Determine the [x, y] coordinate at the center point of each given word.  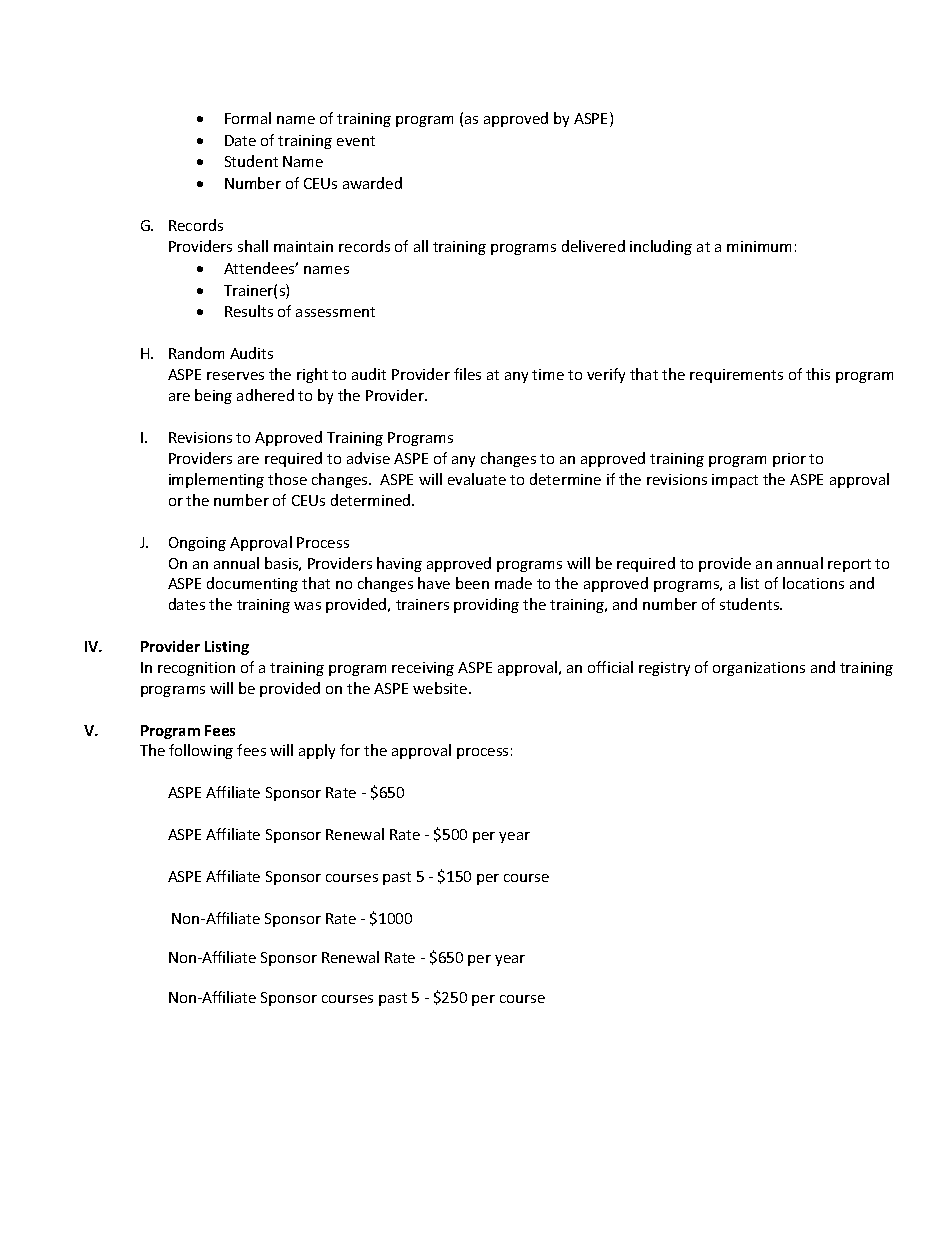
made [513, 583]
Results [249, 311]
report [849, 565]
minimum [759, 246]
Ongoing [197, 544]
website [441, 688]
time [548, 374]
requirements [736, 376]
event [356, 141]
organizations [759, 669]
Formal [248, 118]
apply [317, 751]
